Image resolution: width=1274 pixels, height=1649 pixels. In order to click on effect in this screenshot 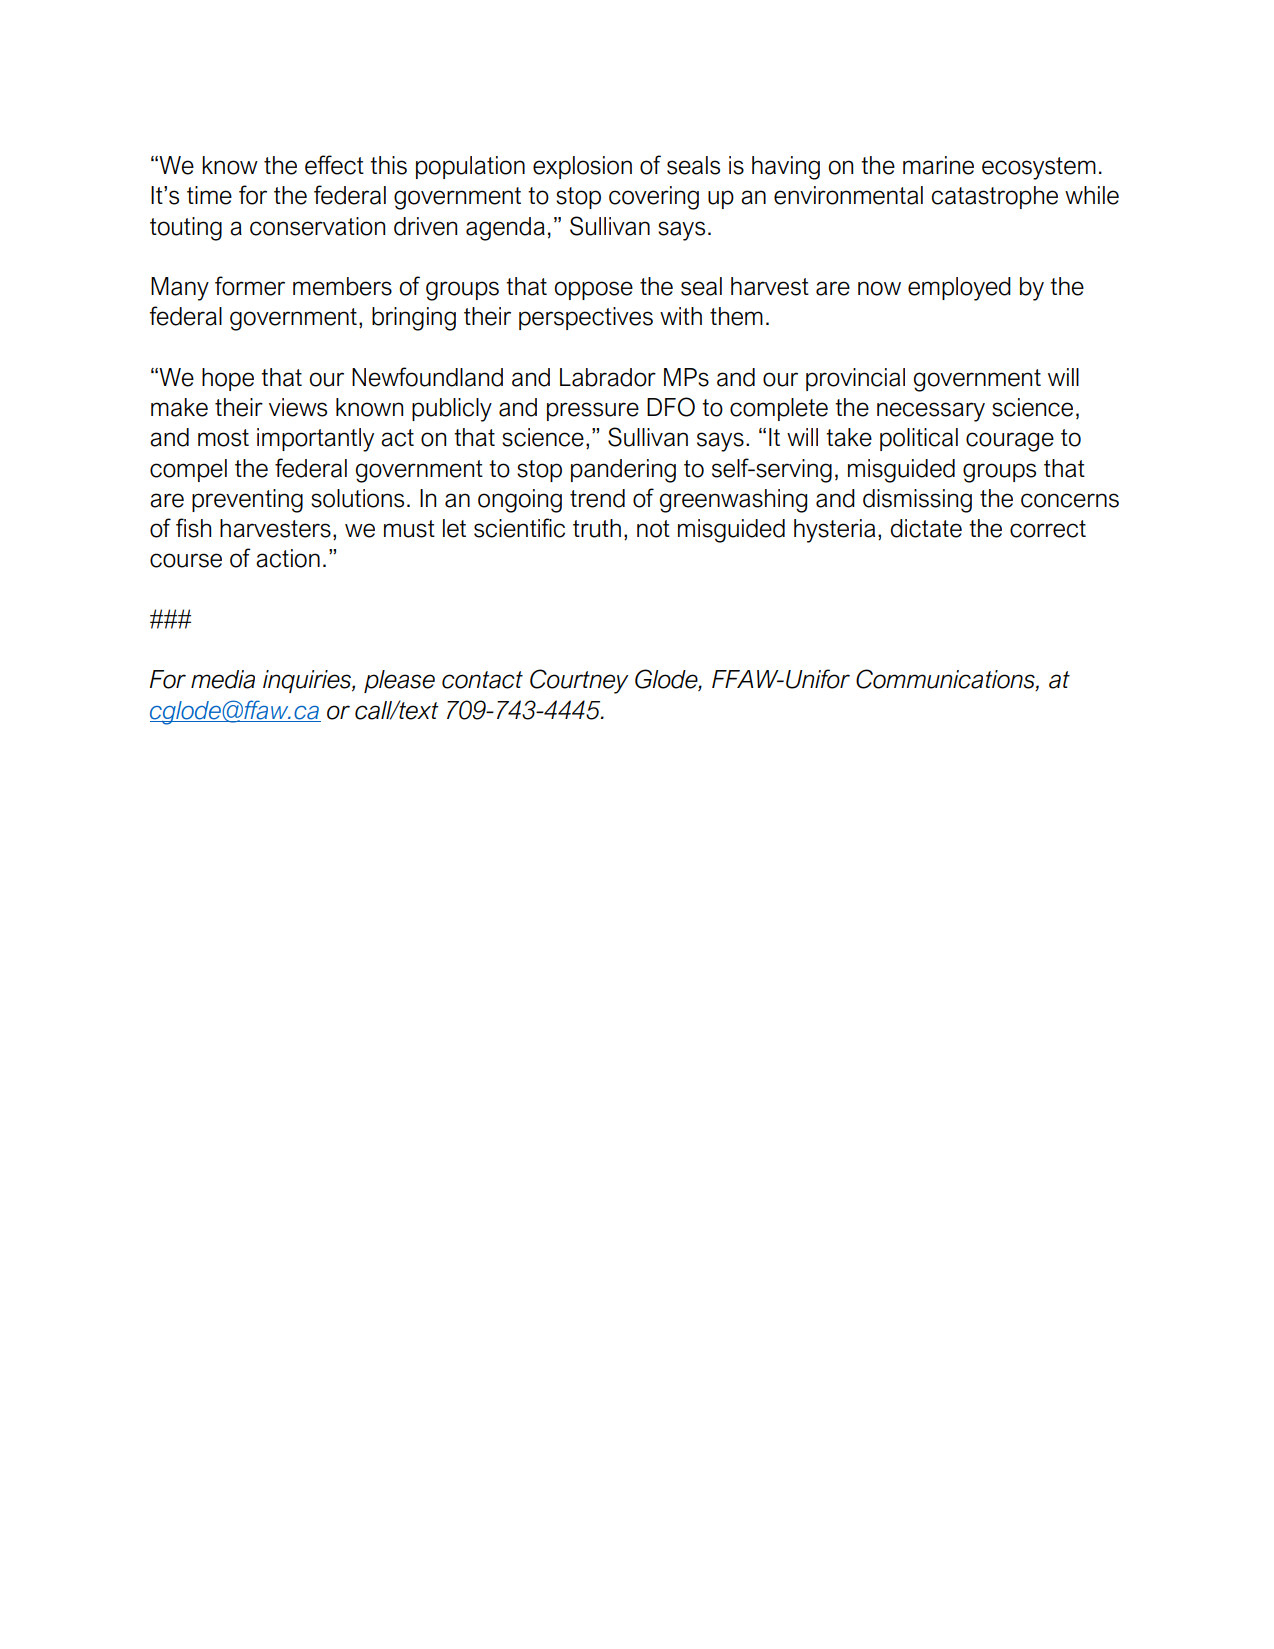, I will do `click(334, 165)`.
